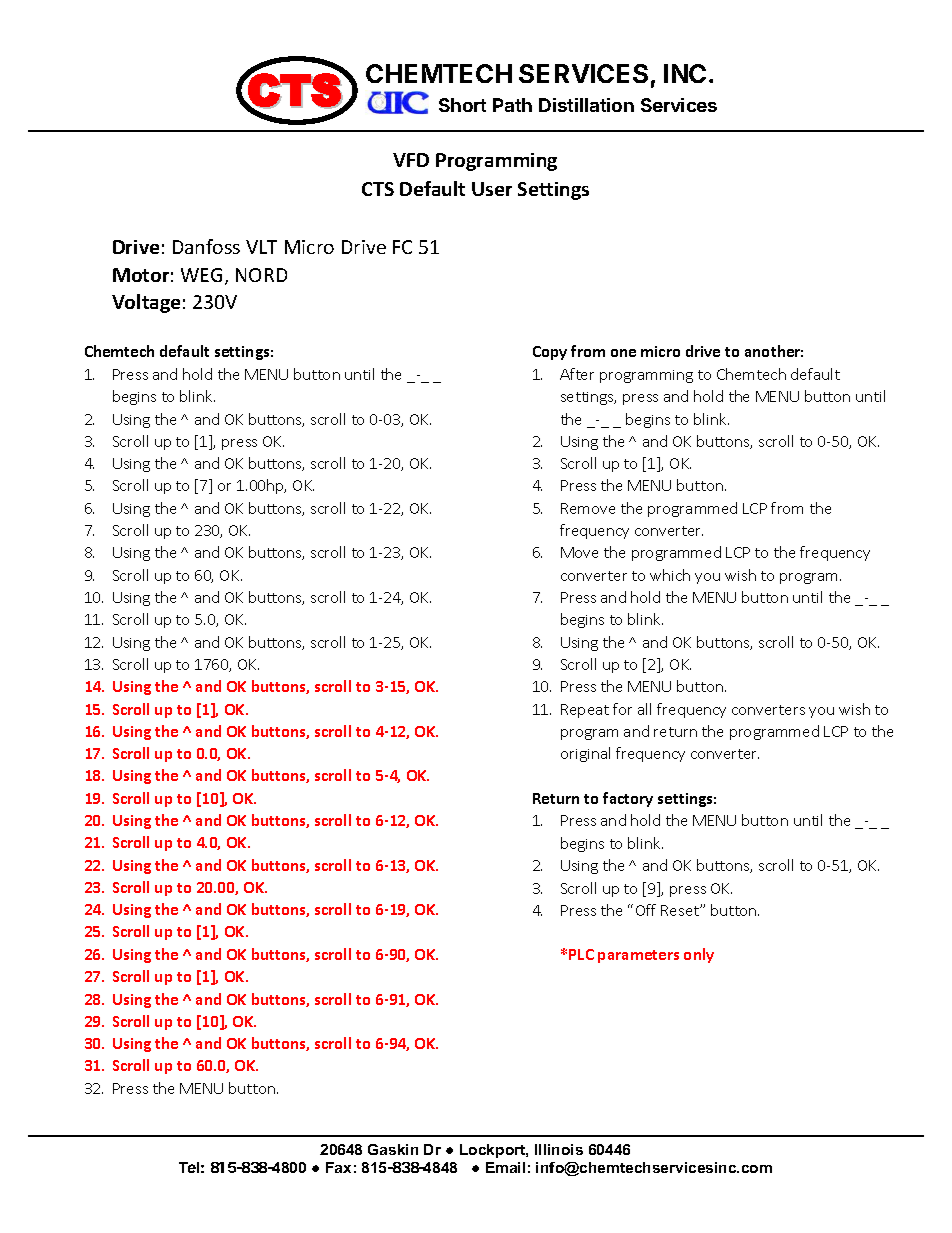  I want to click on Danfoss, so click(206, 246).
